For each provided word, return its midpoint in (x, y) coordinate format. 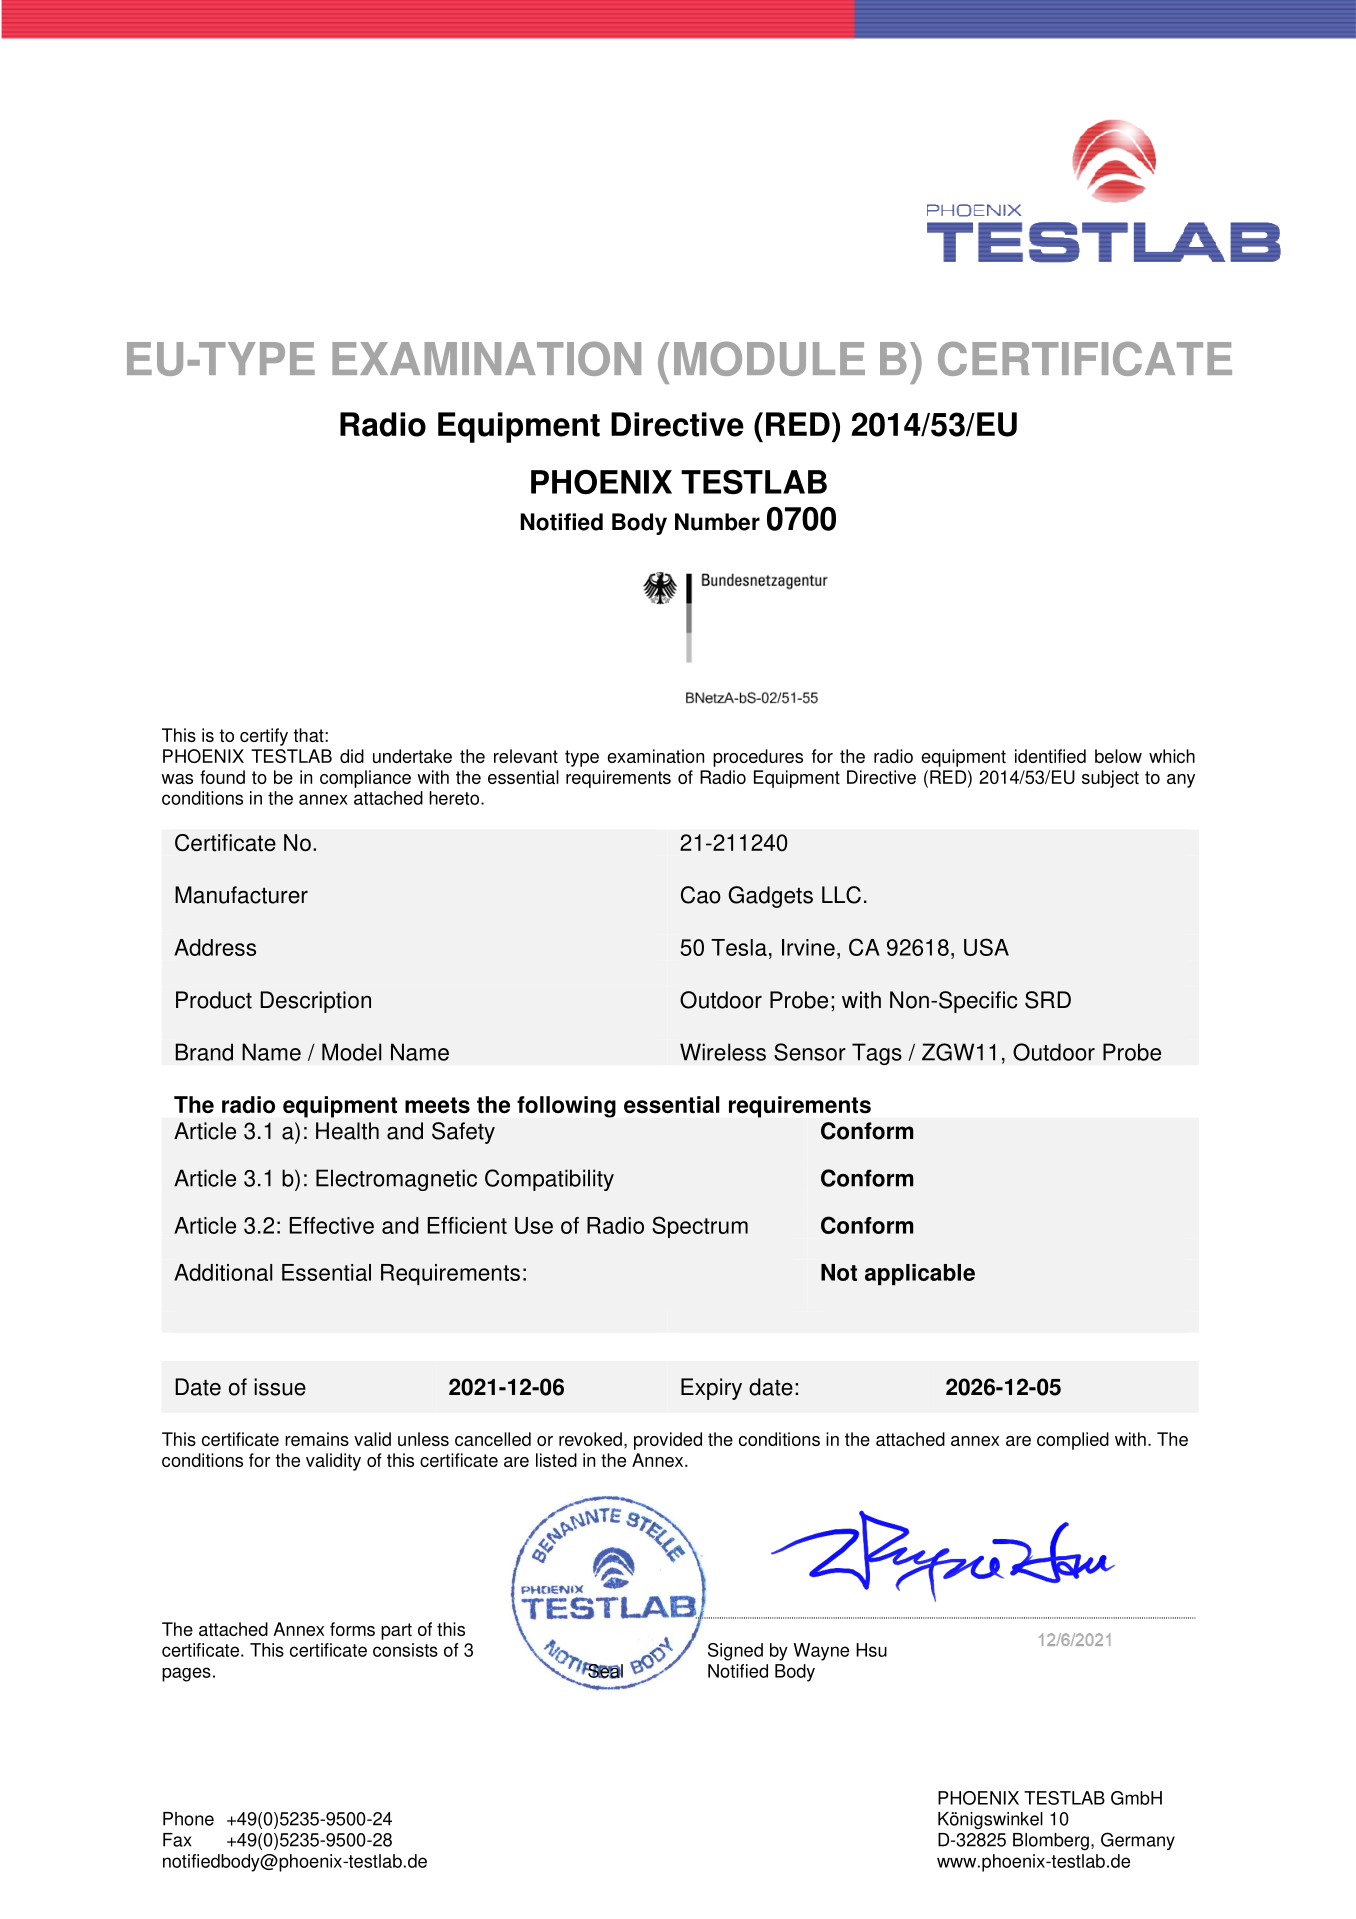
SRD (1048, 1000)
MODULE (769, 358)
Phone (188, 1819)
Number (717, 522)
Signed (735, 1652)
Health (347, 1131)
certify (264, 737)
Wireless (723, 1052)
